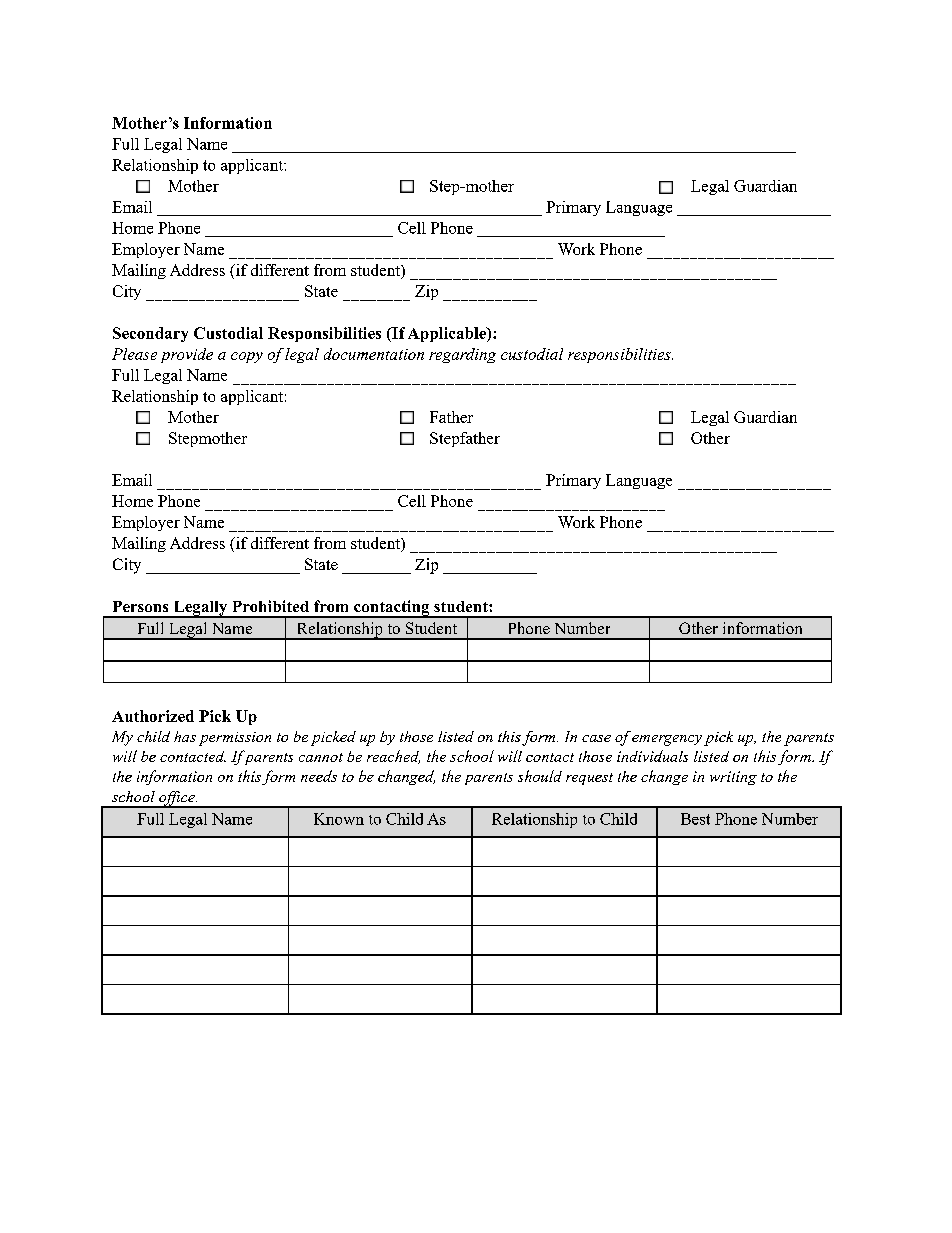 This screenshot has height=1233, width=952. I want to click on Applicable, so click(448, 334).
